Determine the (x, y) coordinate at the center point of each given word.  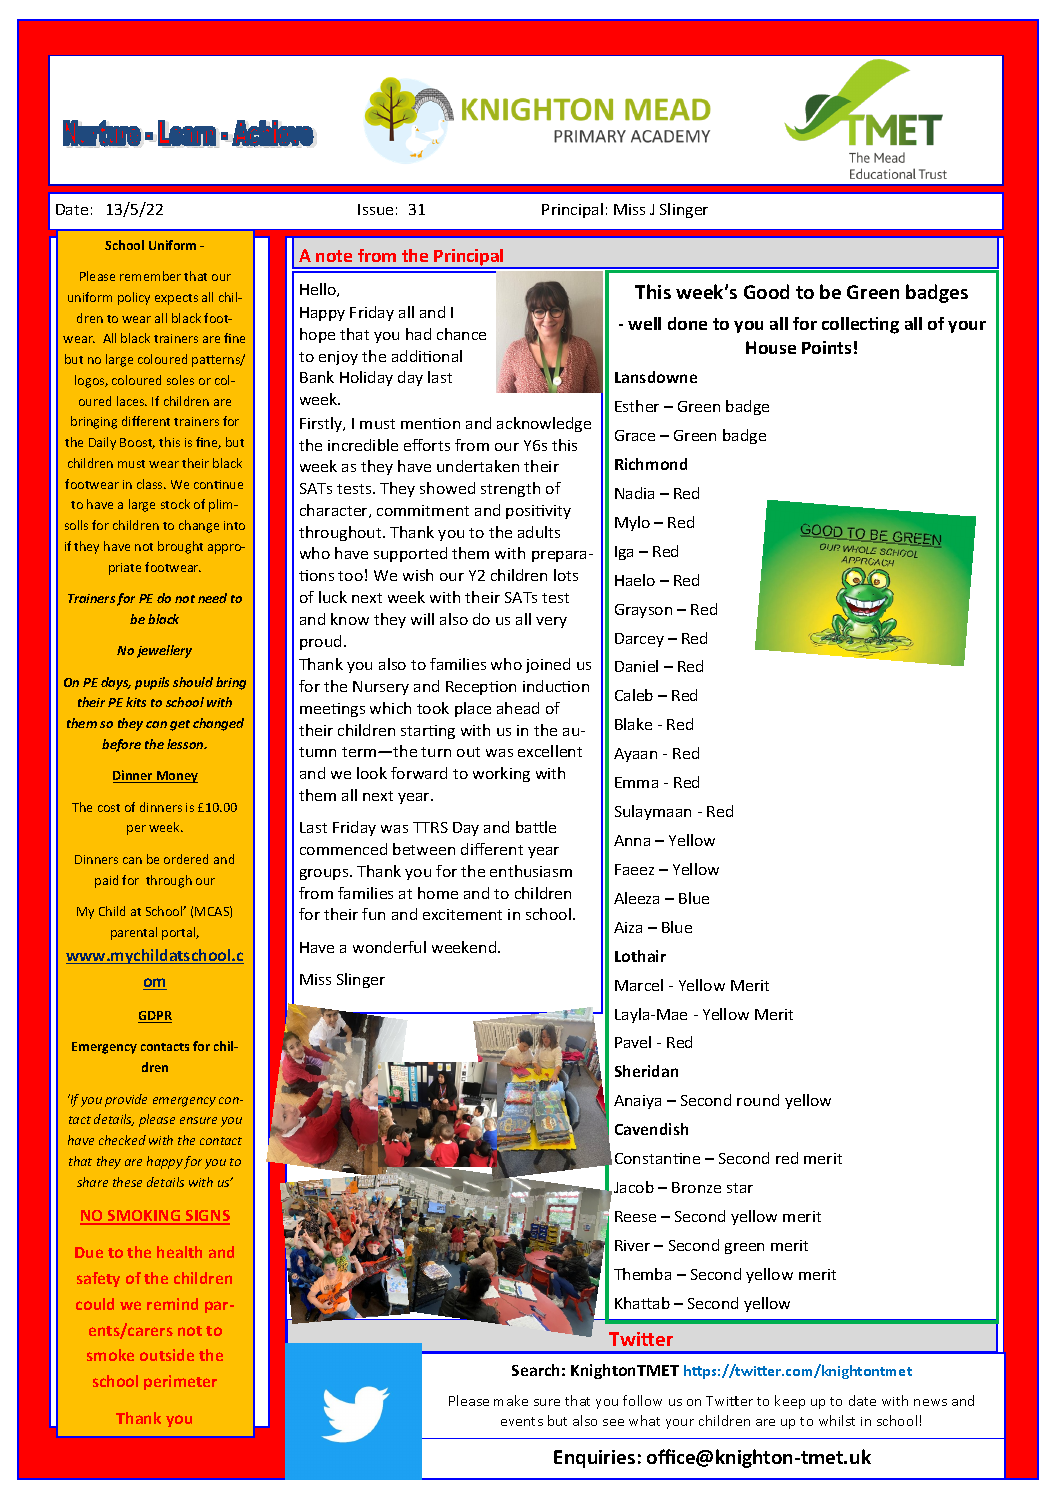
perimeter (180, 1382)
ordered (186, 859)
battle (536, 827)
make (511, 1400)
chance (461, 334)
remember (150, 276)
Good (766, 291)
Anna (632, 840)
